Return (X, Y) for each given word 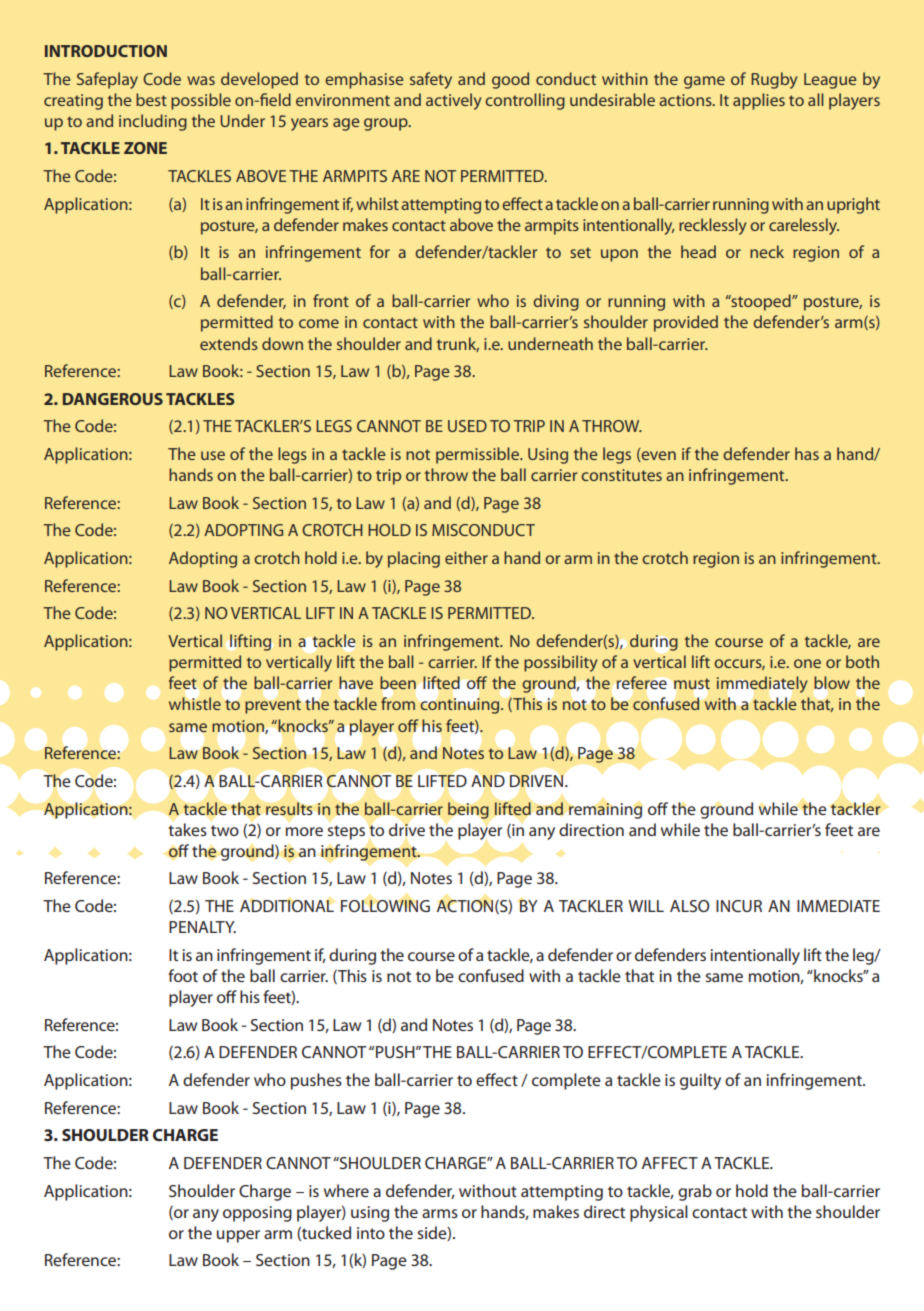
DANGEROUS (113, 399)
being (468, 810)
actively (454, 101)
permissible (478, 455)
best (151, 99)
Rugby (774, 80)
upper (238, 1236)
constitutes (621, 475)
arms (440, 1213)
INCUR (739, 906)
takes (187, 829)
